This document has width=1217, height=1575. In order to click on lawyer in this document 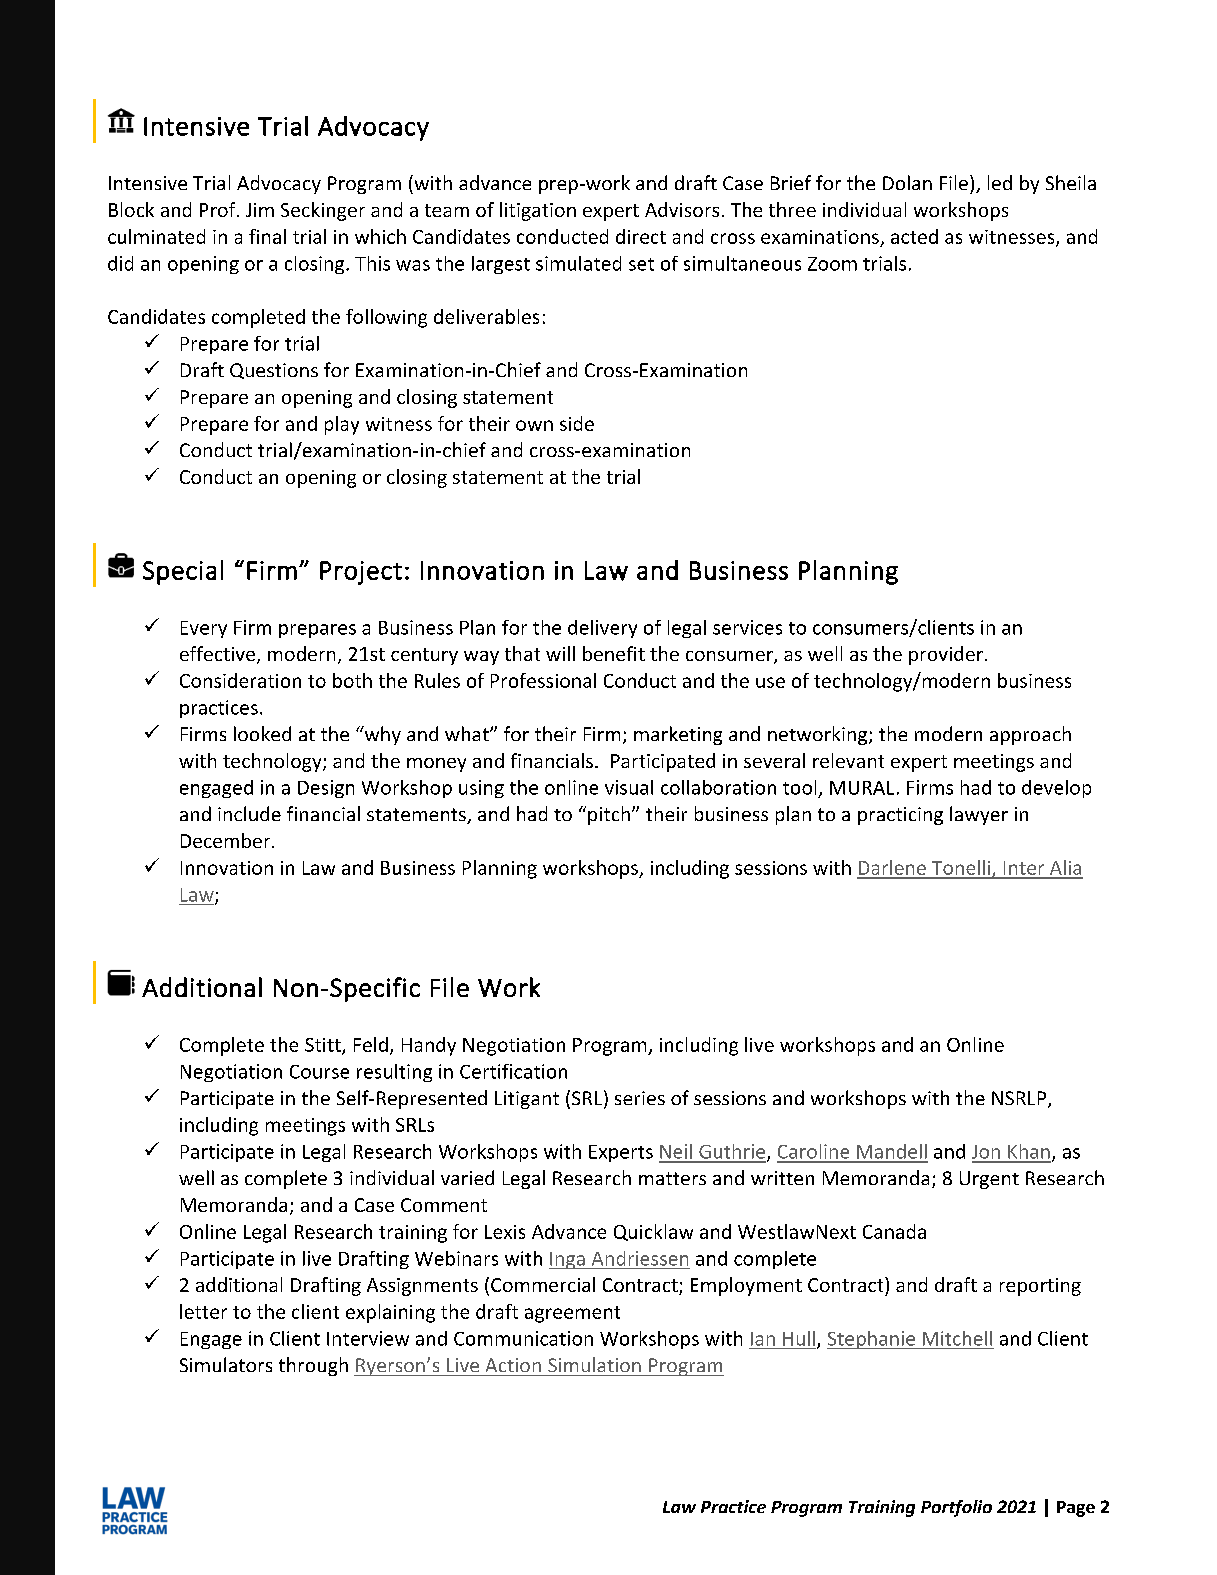, I will do `click(979, 815)`.
